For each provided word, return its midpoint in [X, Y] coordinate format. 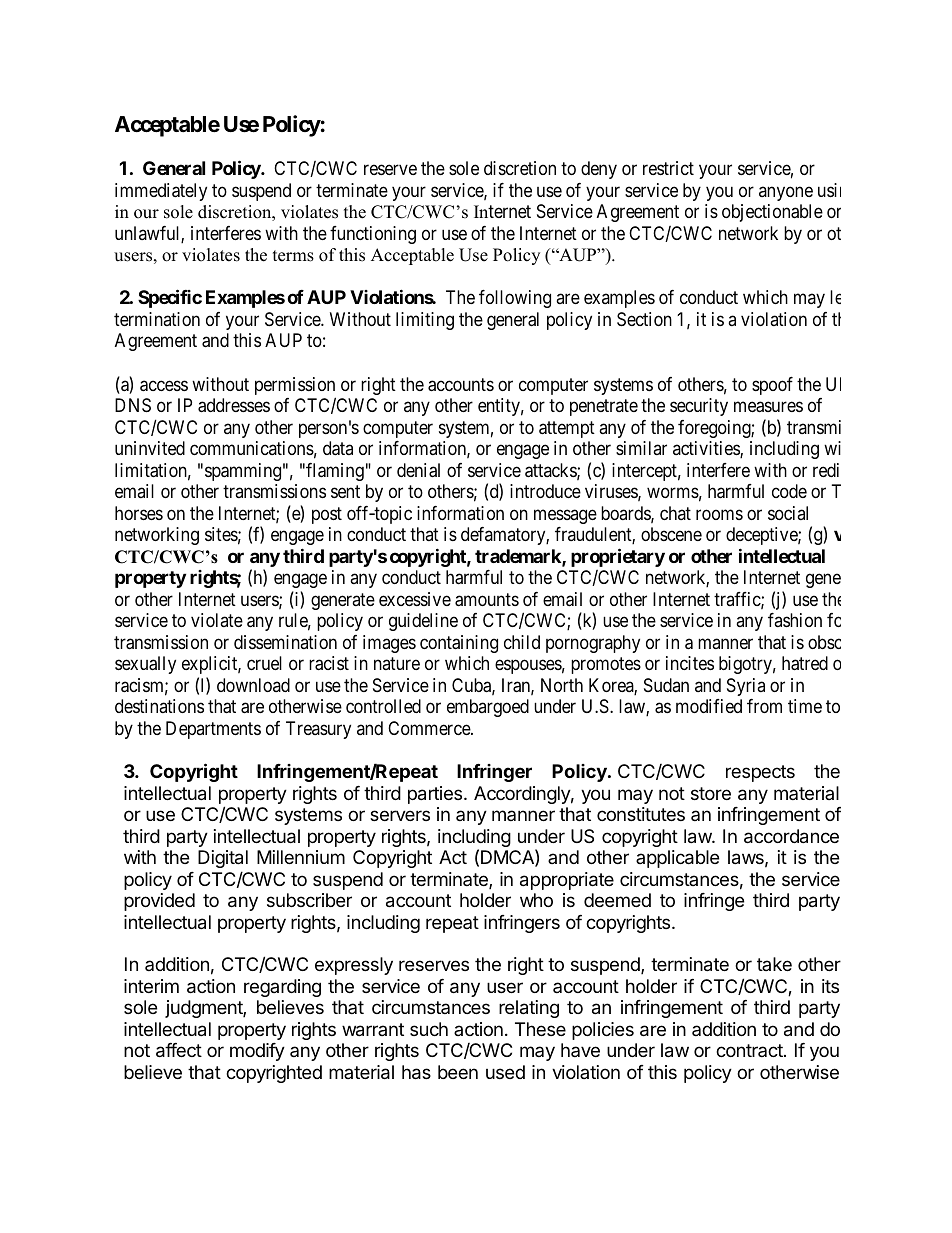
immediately [161, 192]
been [458, 1072]
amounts [487, 600]
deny [599, 170]
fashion [795, 620]
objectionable [772, 213]
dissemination [285, 642]
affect [179, 1050]
